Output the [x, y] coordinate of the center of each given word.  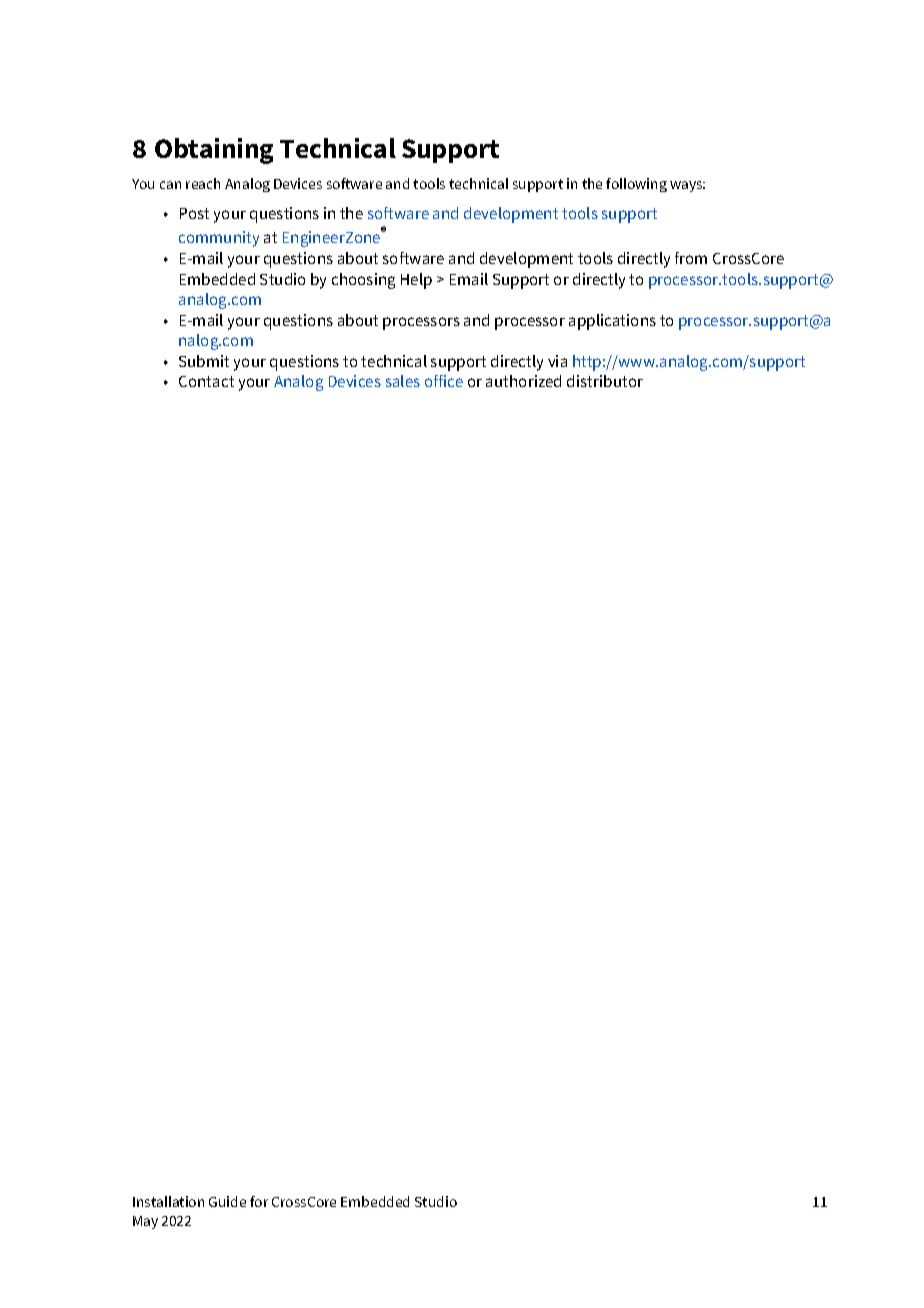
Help [416, 281]
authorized [523, 381]
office [444, 381]
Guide [227, 1201]
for [259, 1201]
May [145, 1222]
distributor [605, 381]
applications [612, 322]
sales [403, 381]
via [557, 361]
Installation [168, 1201]
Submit [204, 361]
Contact [206, 381]
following [636, 185]
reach [203, 183]
